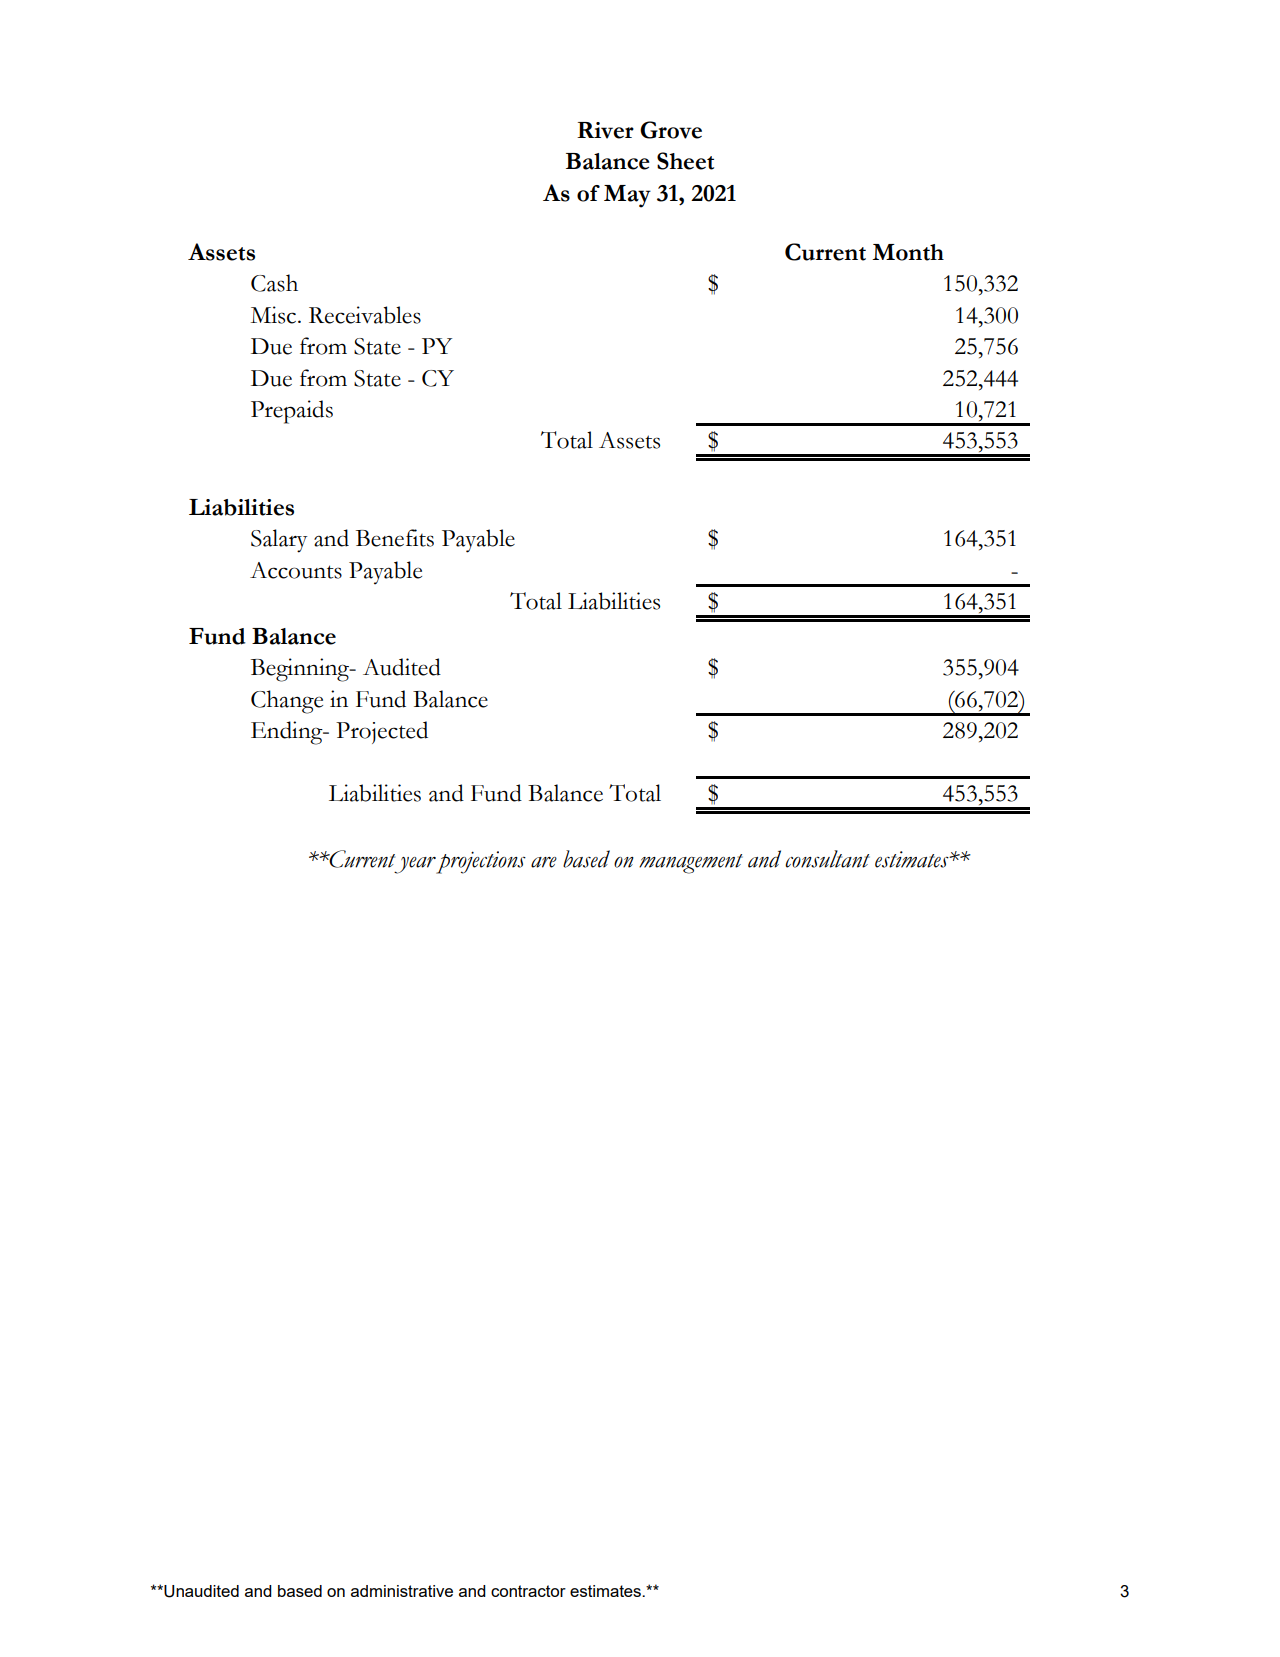 This image has height=1657, width=1280. I want to click on consultant, so click(827, 859).
